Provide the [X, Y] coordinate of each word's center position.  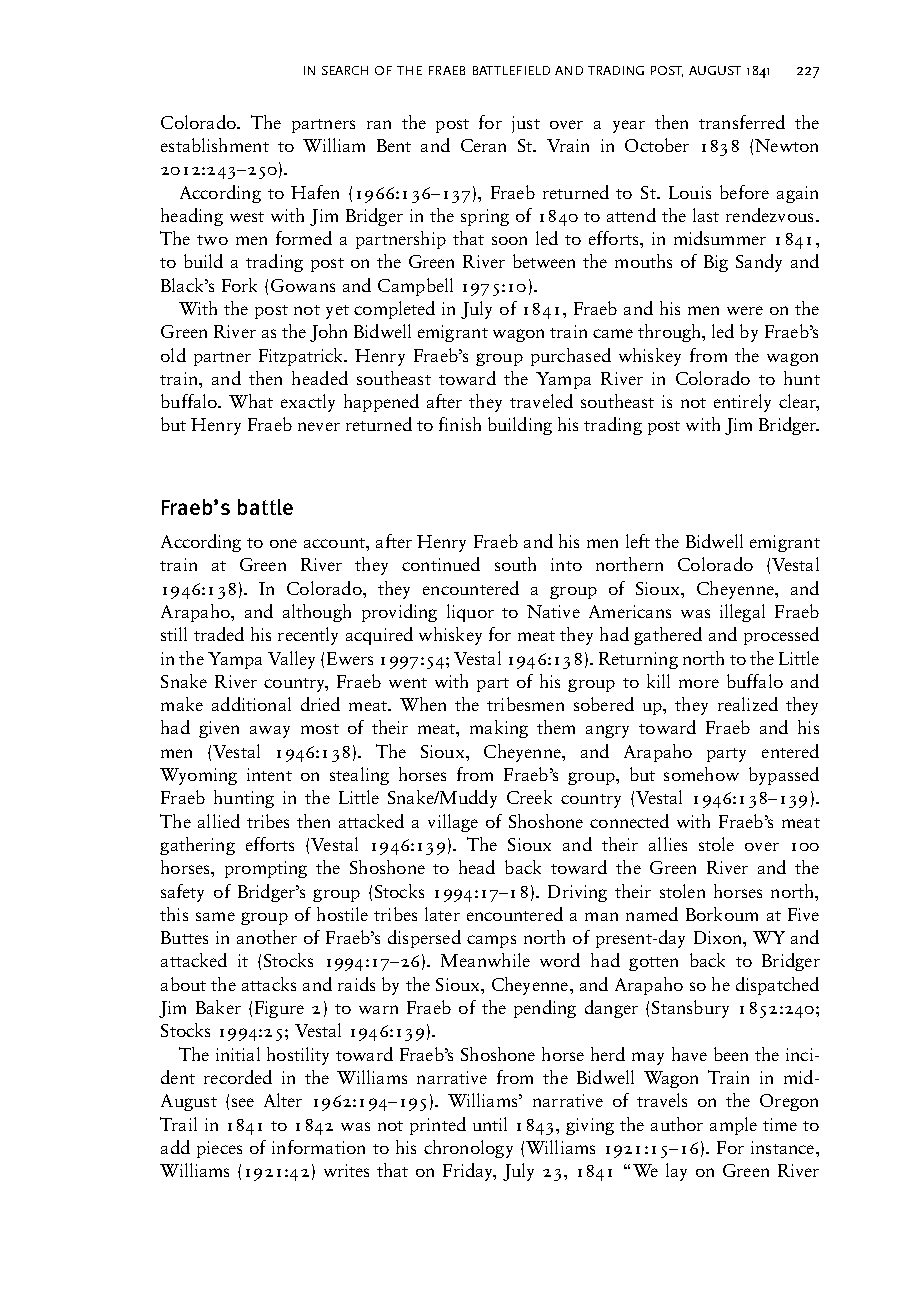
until [490, 1124]
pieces [219, 1149]
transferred [742, 122]
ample [733, 1126]
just [526, 124]
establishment [215, 145]
